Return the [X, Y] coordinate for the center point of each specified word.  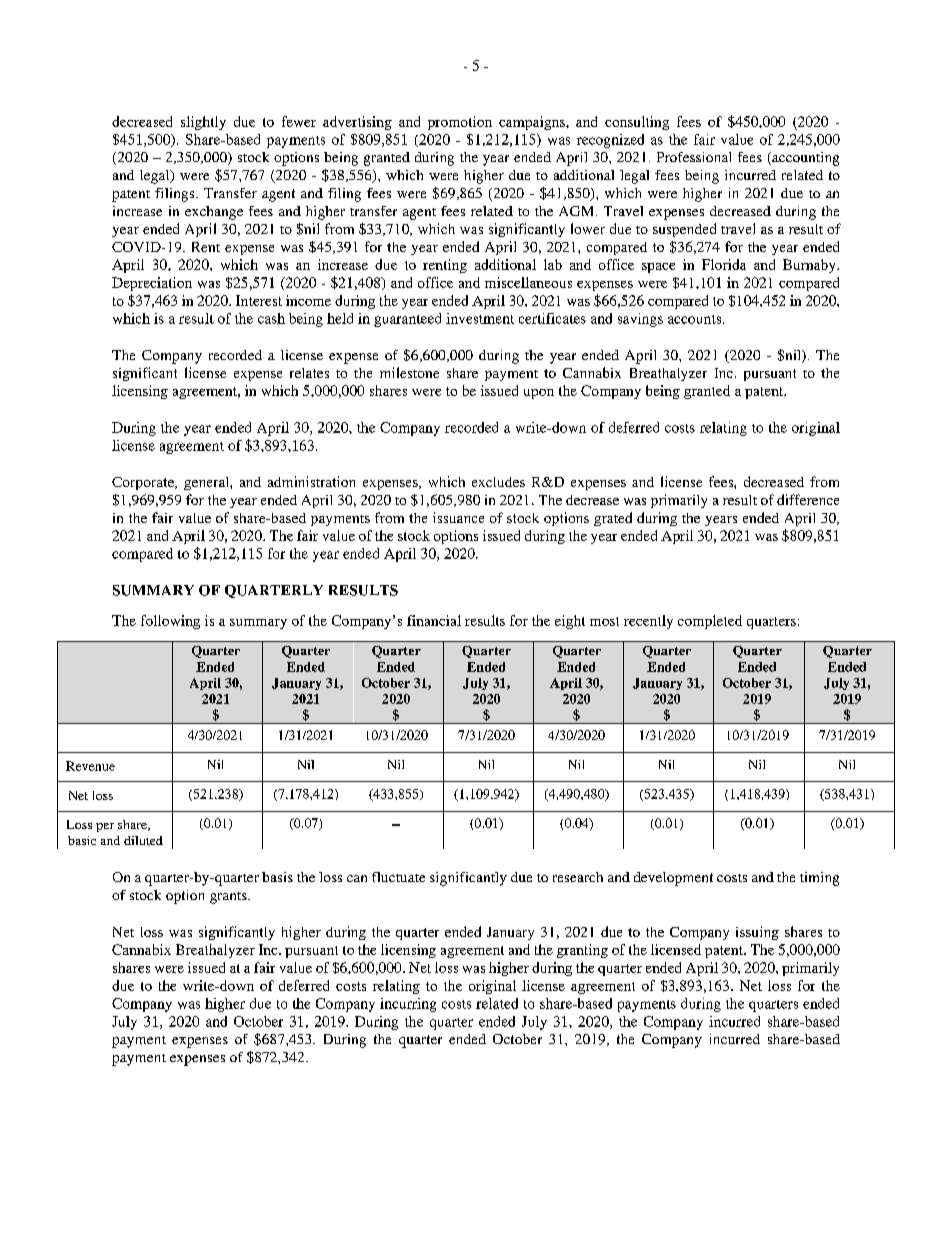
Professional [694, 157]
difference [808, 499]
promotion [460, 123]
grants [229, 898]
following [170, 622]
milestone [409, 372]
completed [710, 622]
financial [434, 620]
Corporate [144, 483]
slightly [203, 123]
